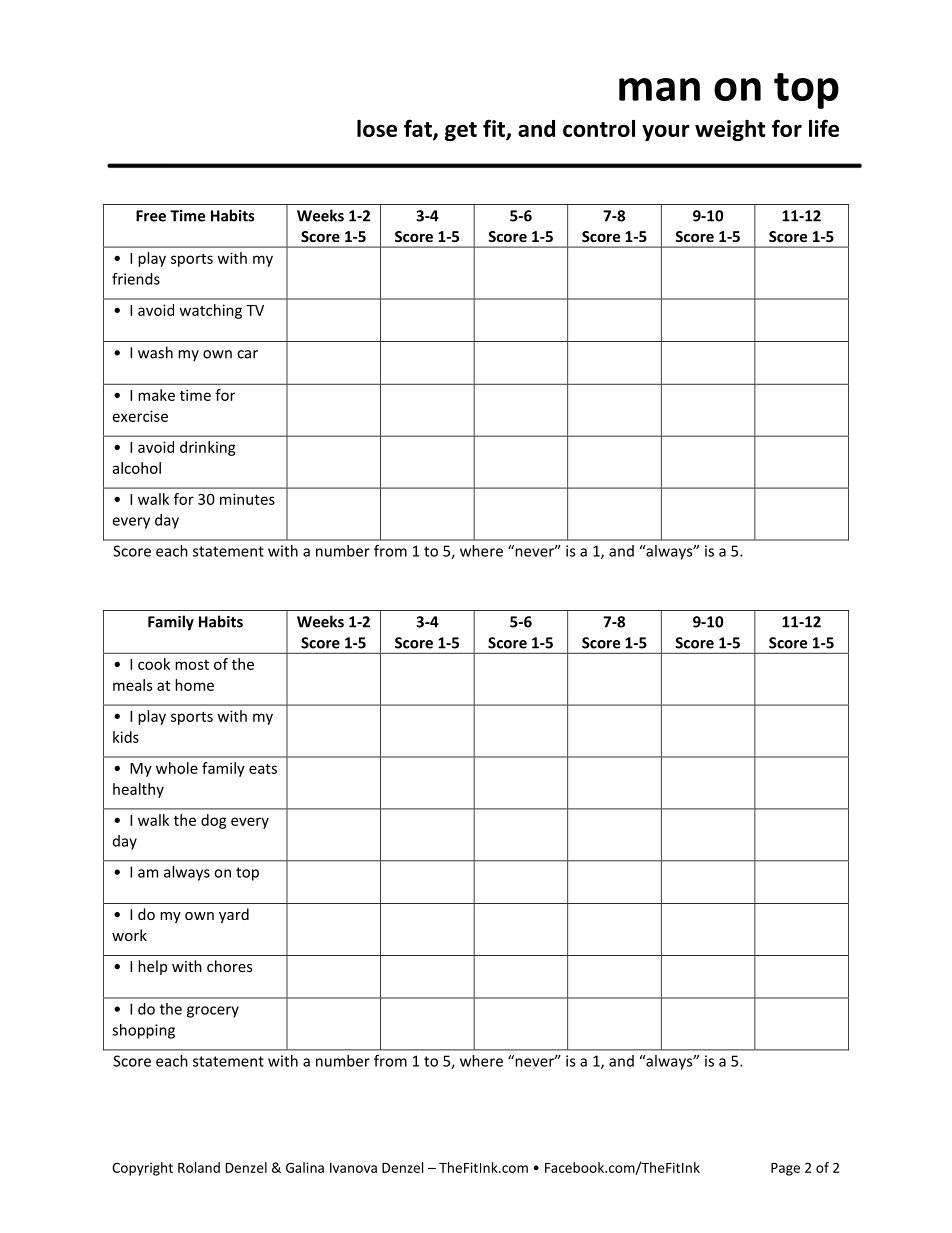 Image resolution: width=952 pixels, height=1233 pixels. I want to click on most, so click(192, 665).
